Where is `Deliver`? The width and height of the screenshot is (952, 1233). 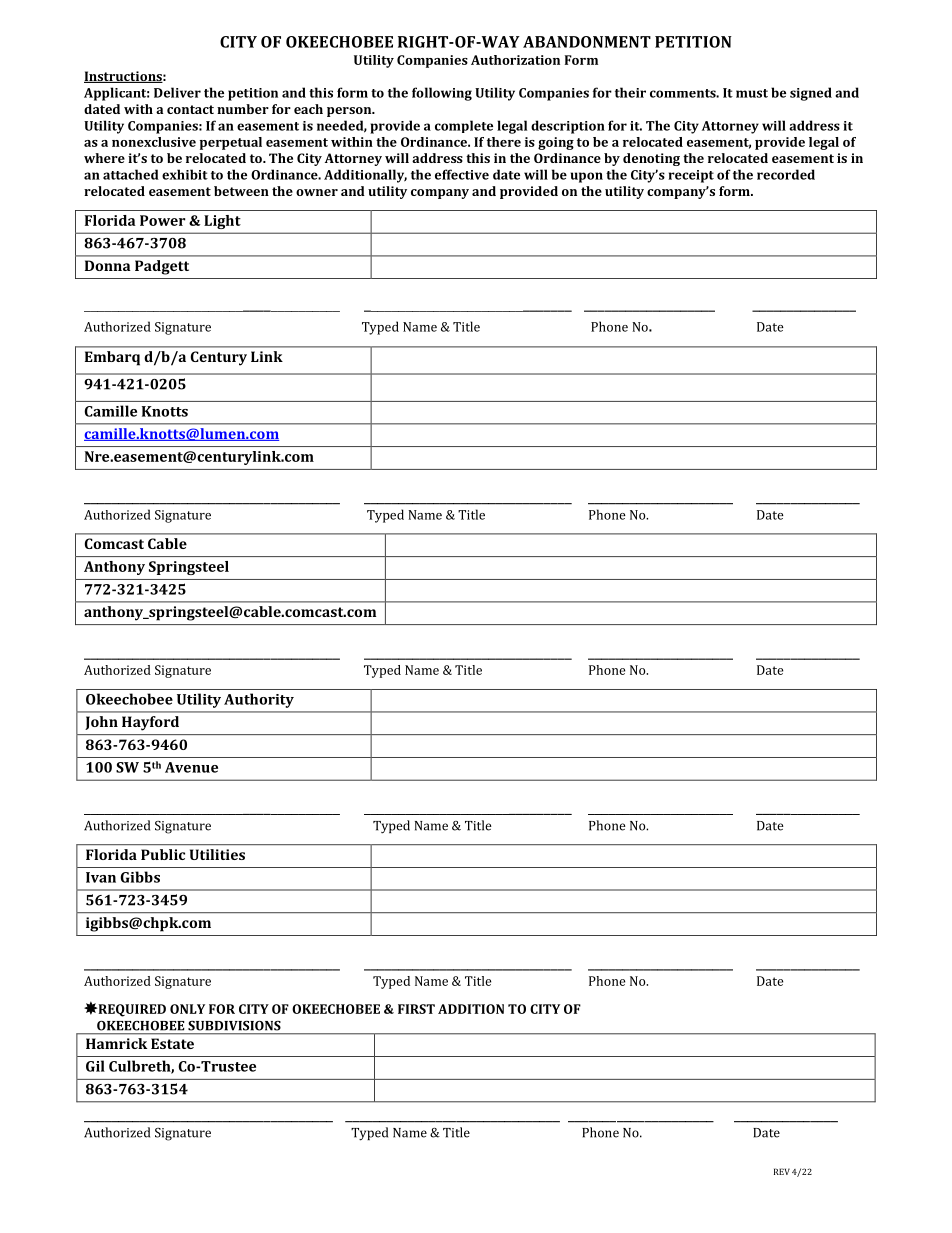 Deliver is located at coordinates (177, 92).
